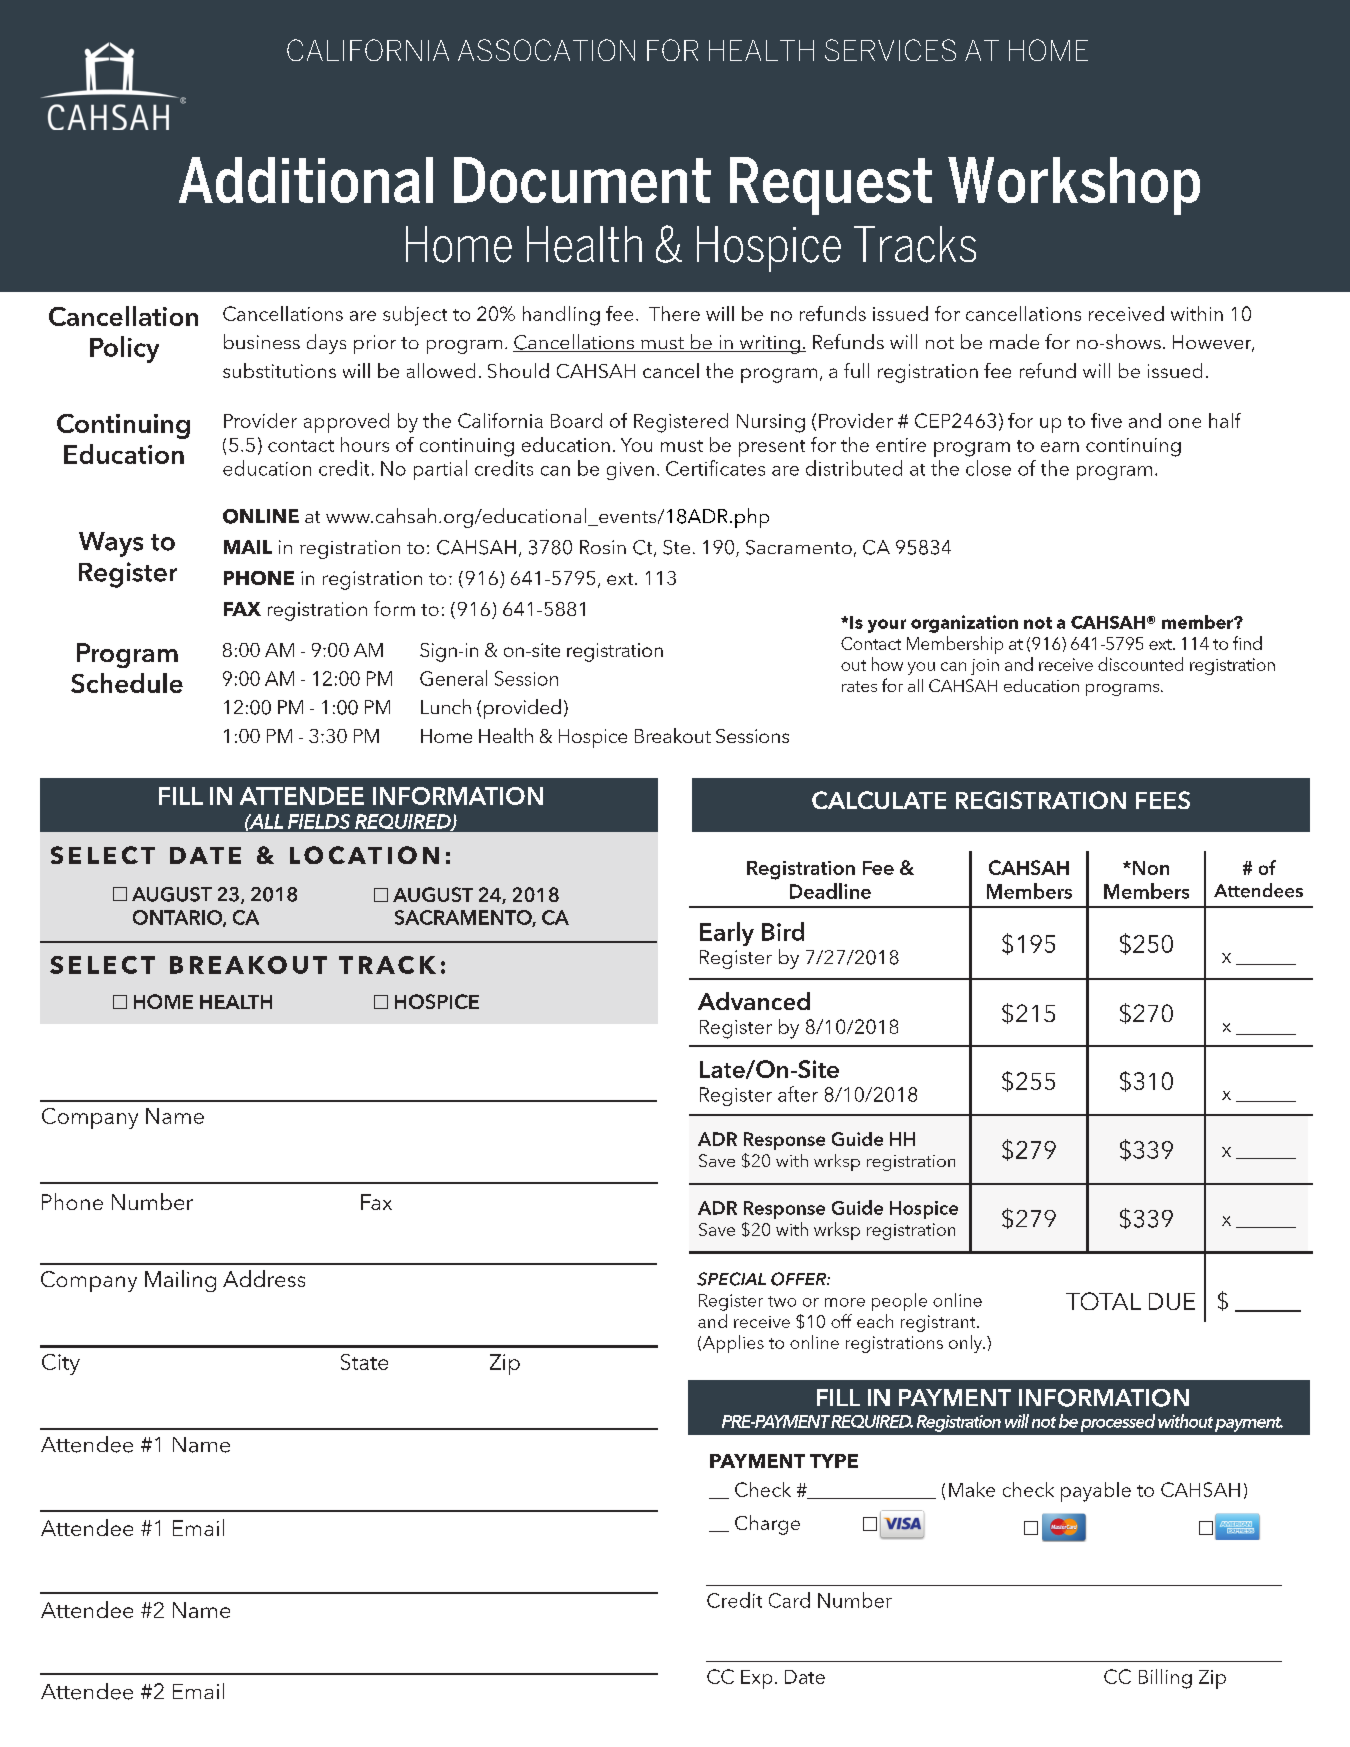 This image has height=1747, width=1350. Describe the element at coordinates (306, 180) in the image. I see `Additional` at that location.
